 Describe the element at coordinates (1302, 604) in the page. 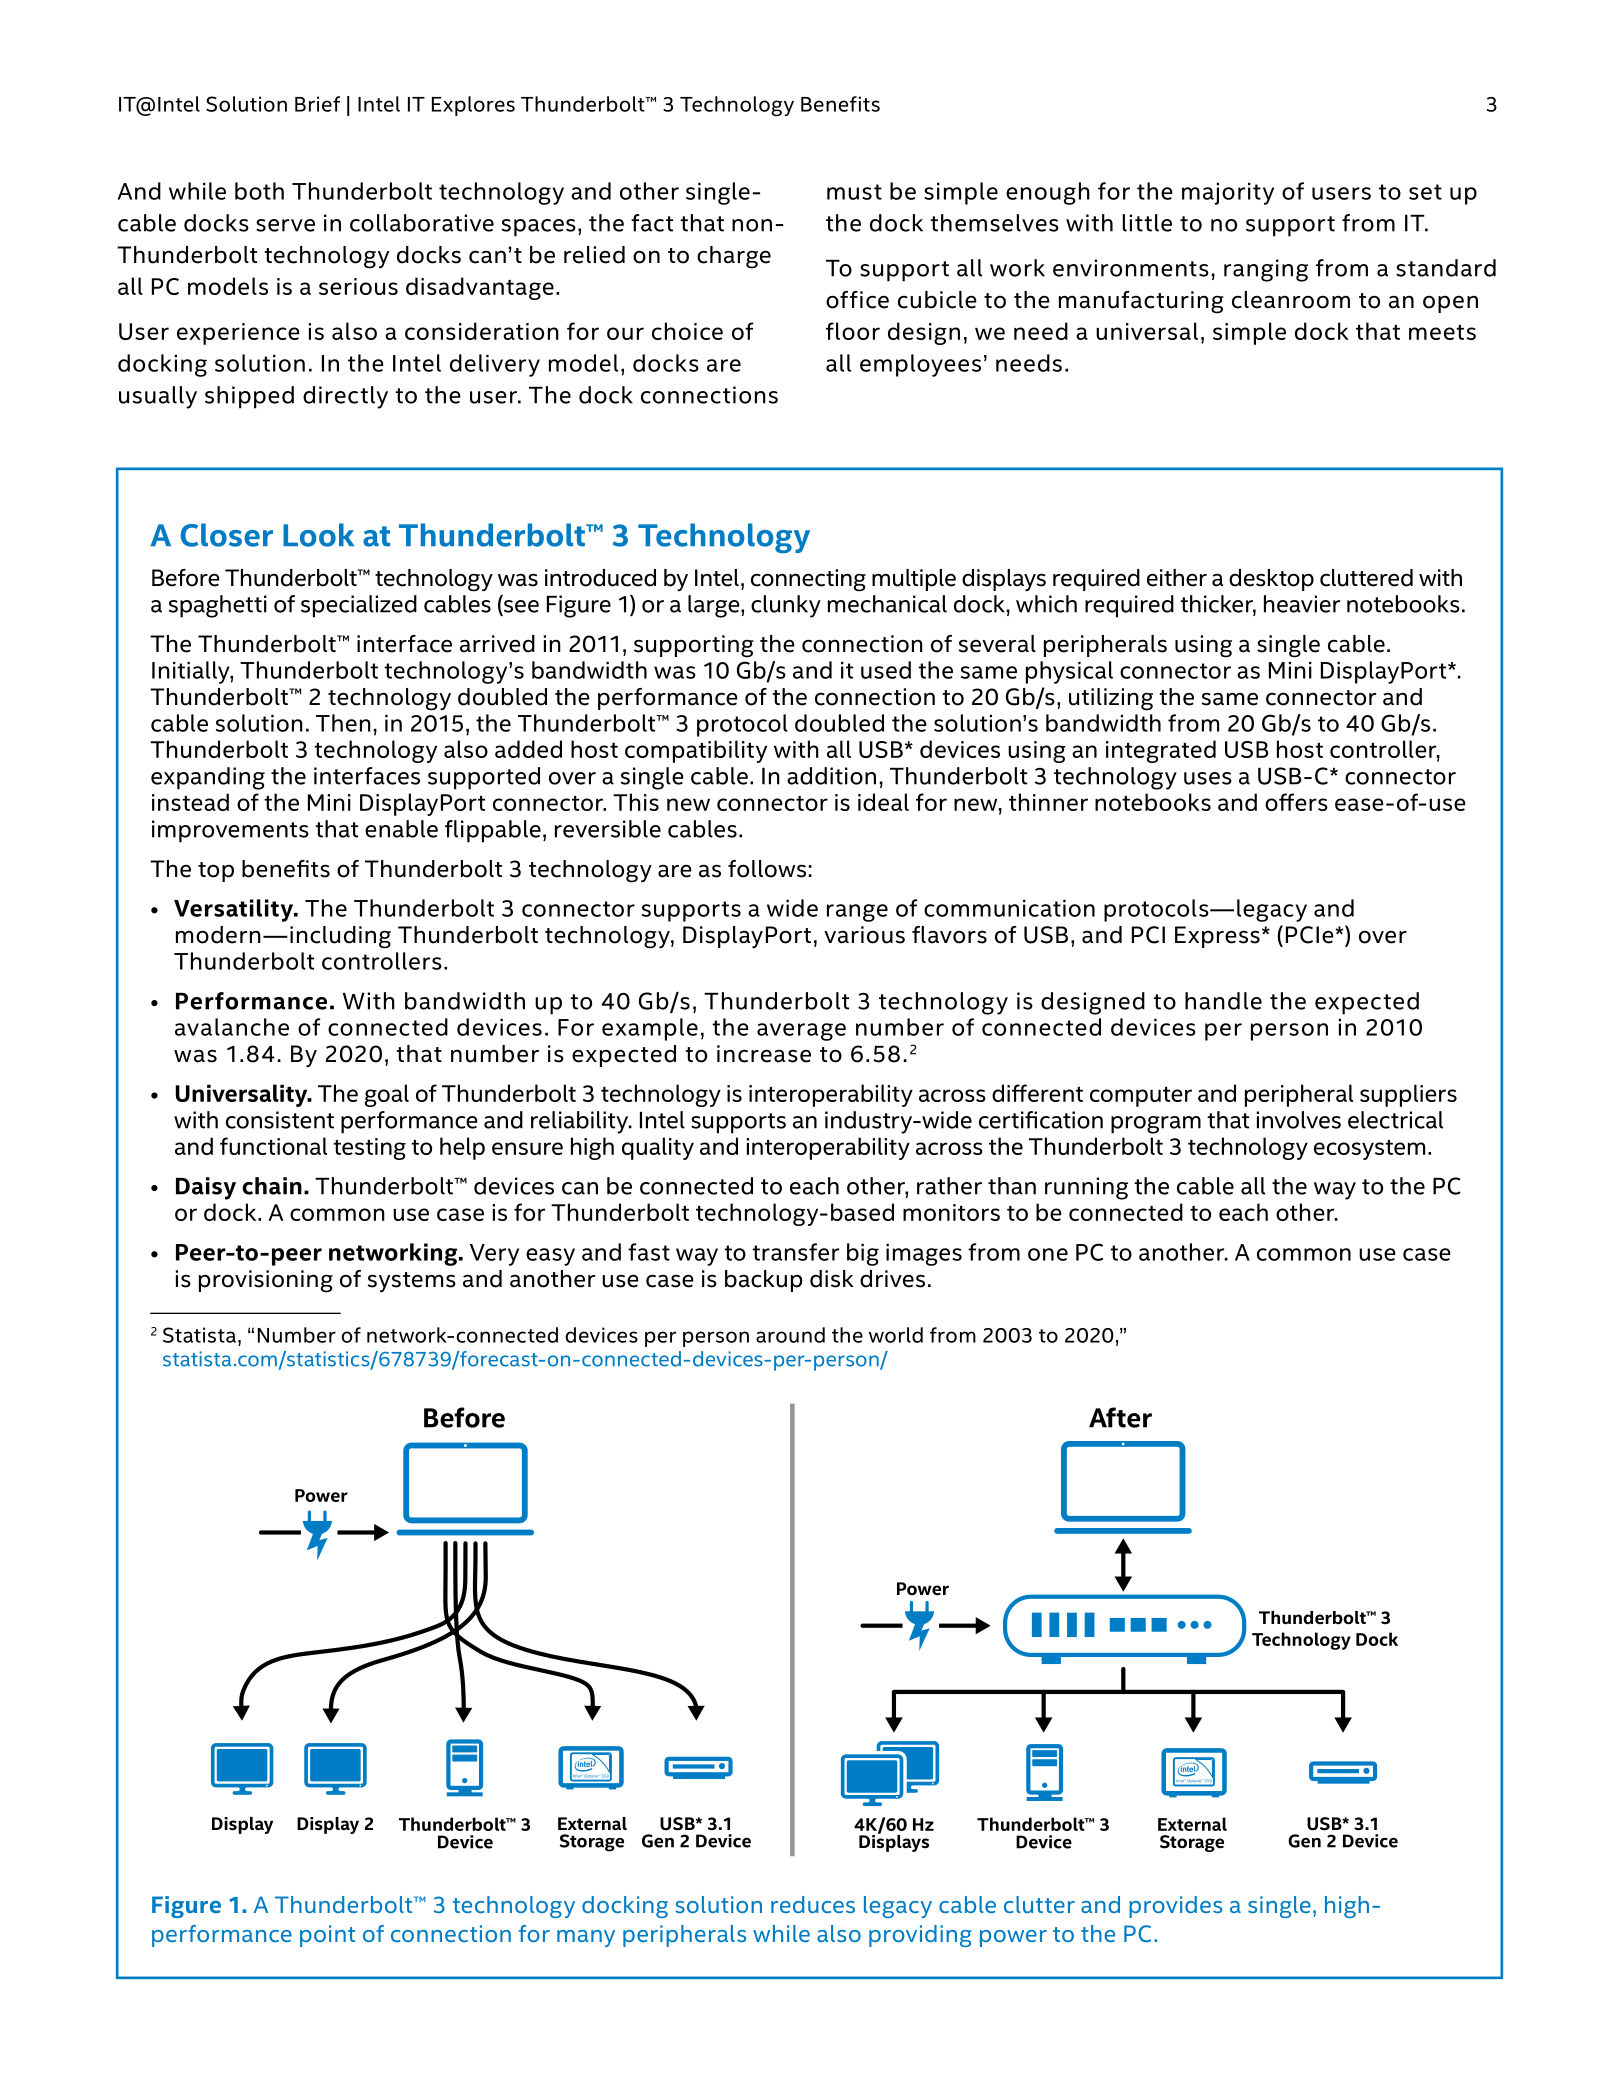

I see `heavier` at that location.
